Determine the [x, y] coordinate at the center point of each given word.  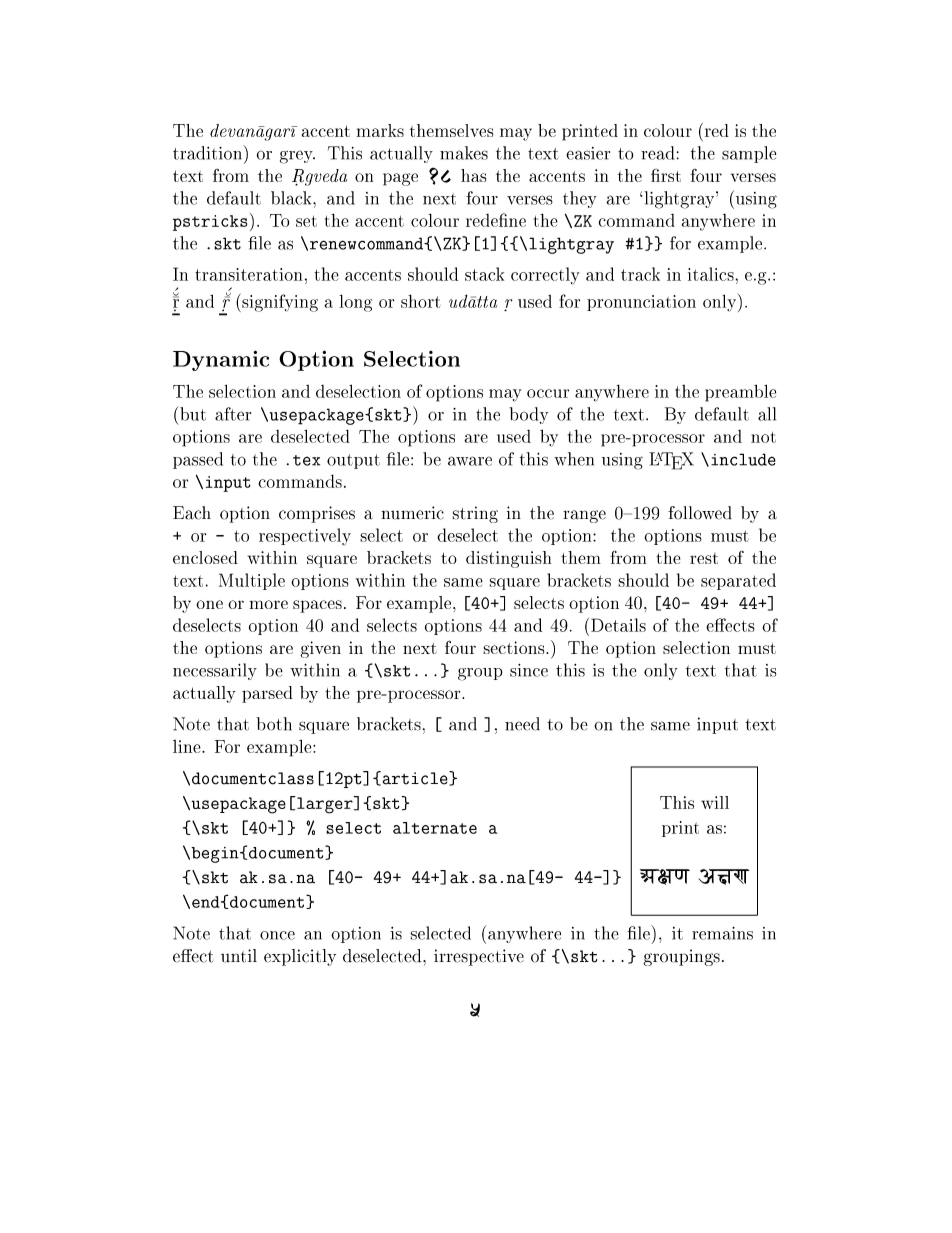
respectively [305, 536]
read [657, 153]
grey [297, 157]
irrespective [479, 957]
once [277, 935]
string [475, 514]
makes [464, 153]
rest [704, 558]
